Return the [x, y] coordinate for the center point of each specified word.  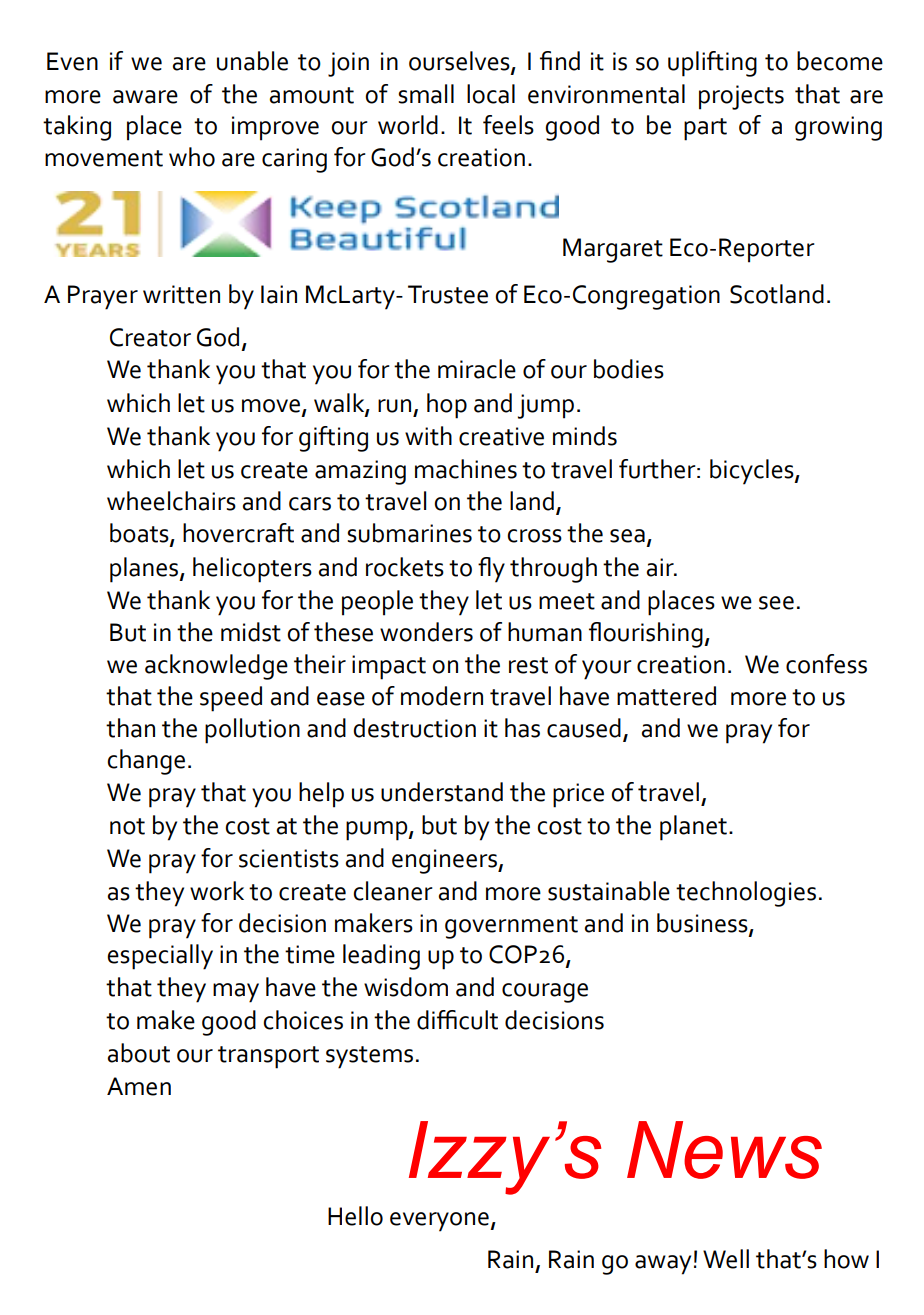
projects [741, 97]
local [491, 94]
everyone [440, 1222]
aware [145, 97]
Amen [139, 1086]
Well [726, 1259]
